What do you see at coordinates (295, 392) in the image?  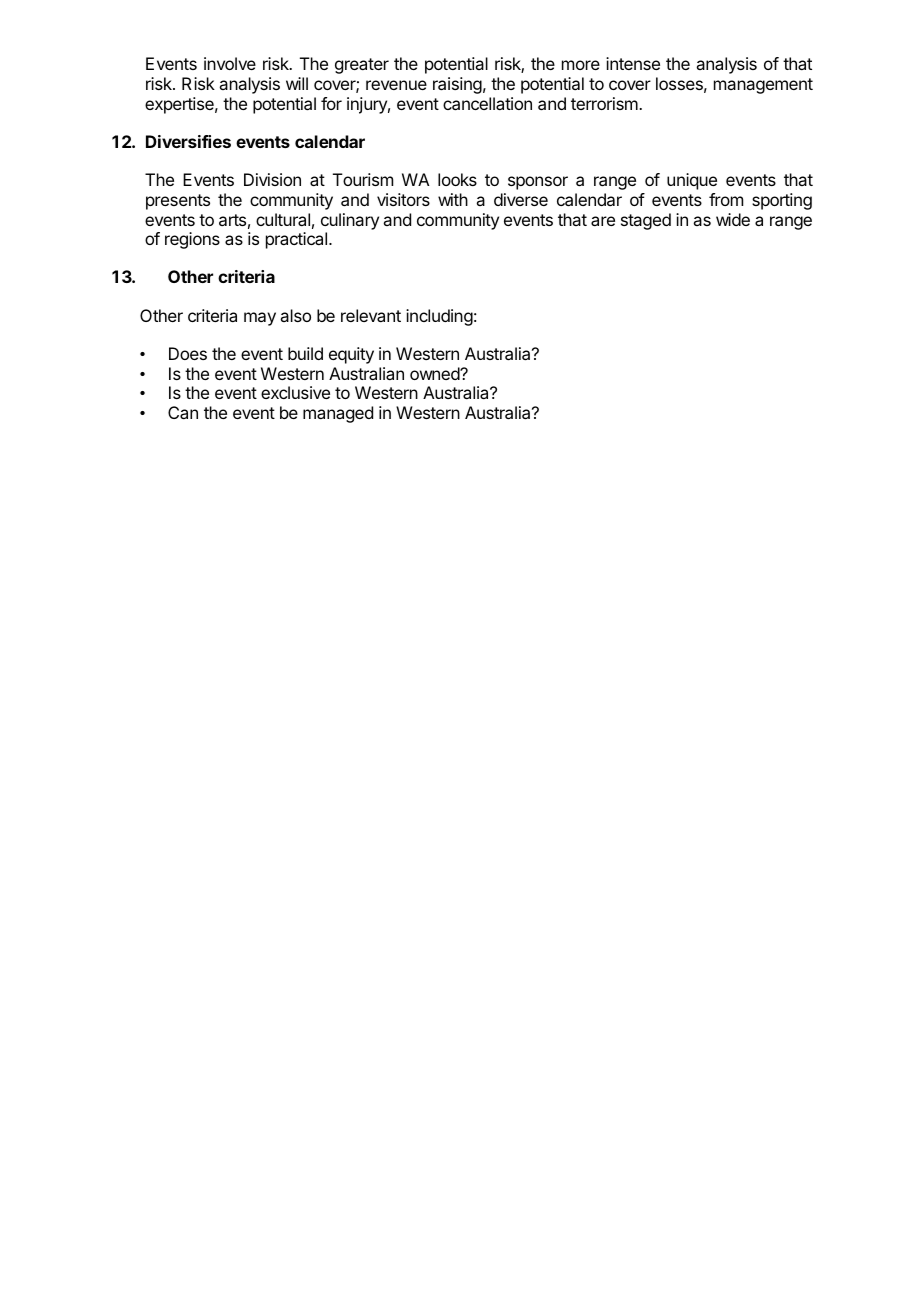 I see `exclusive` at bounding box center [295, 392].
